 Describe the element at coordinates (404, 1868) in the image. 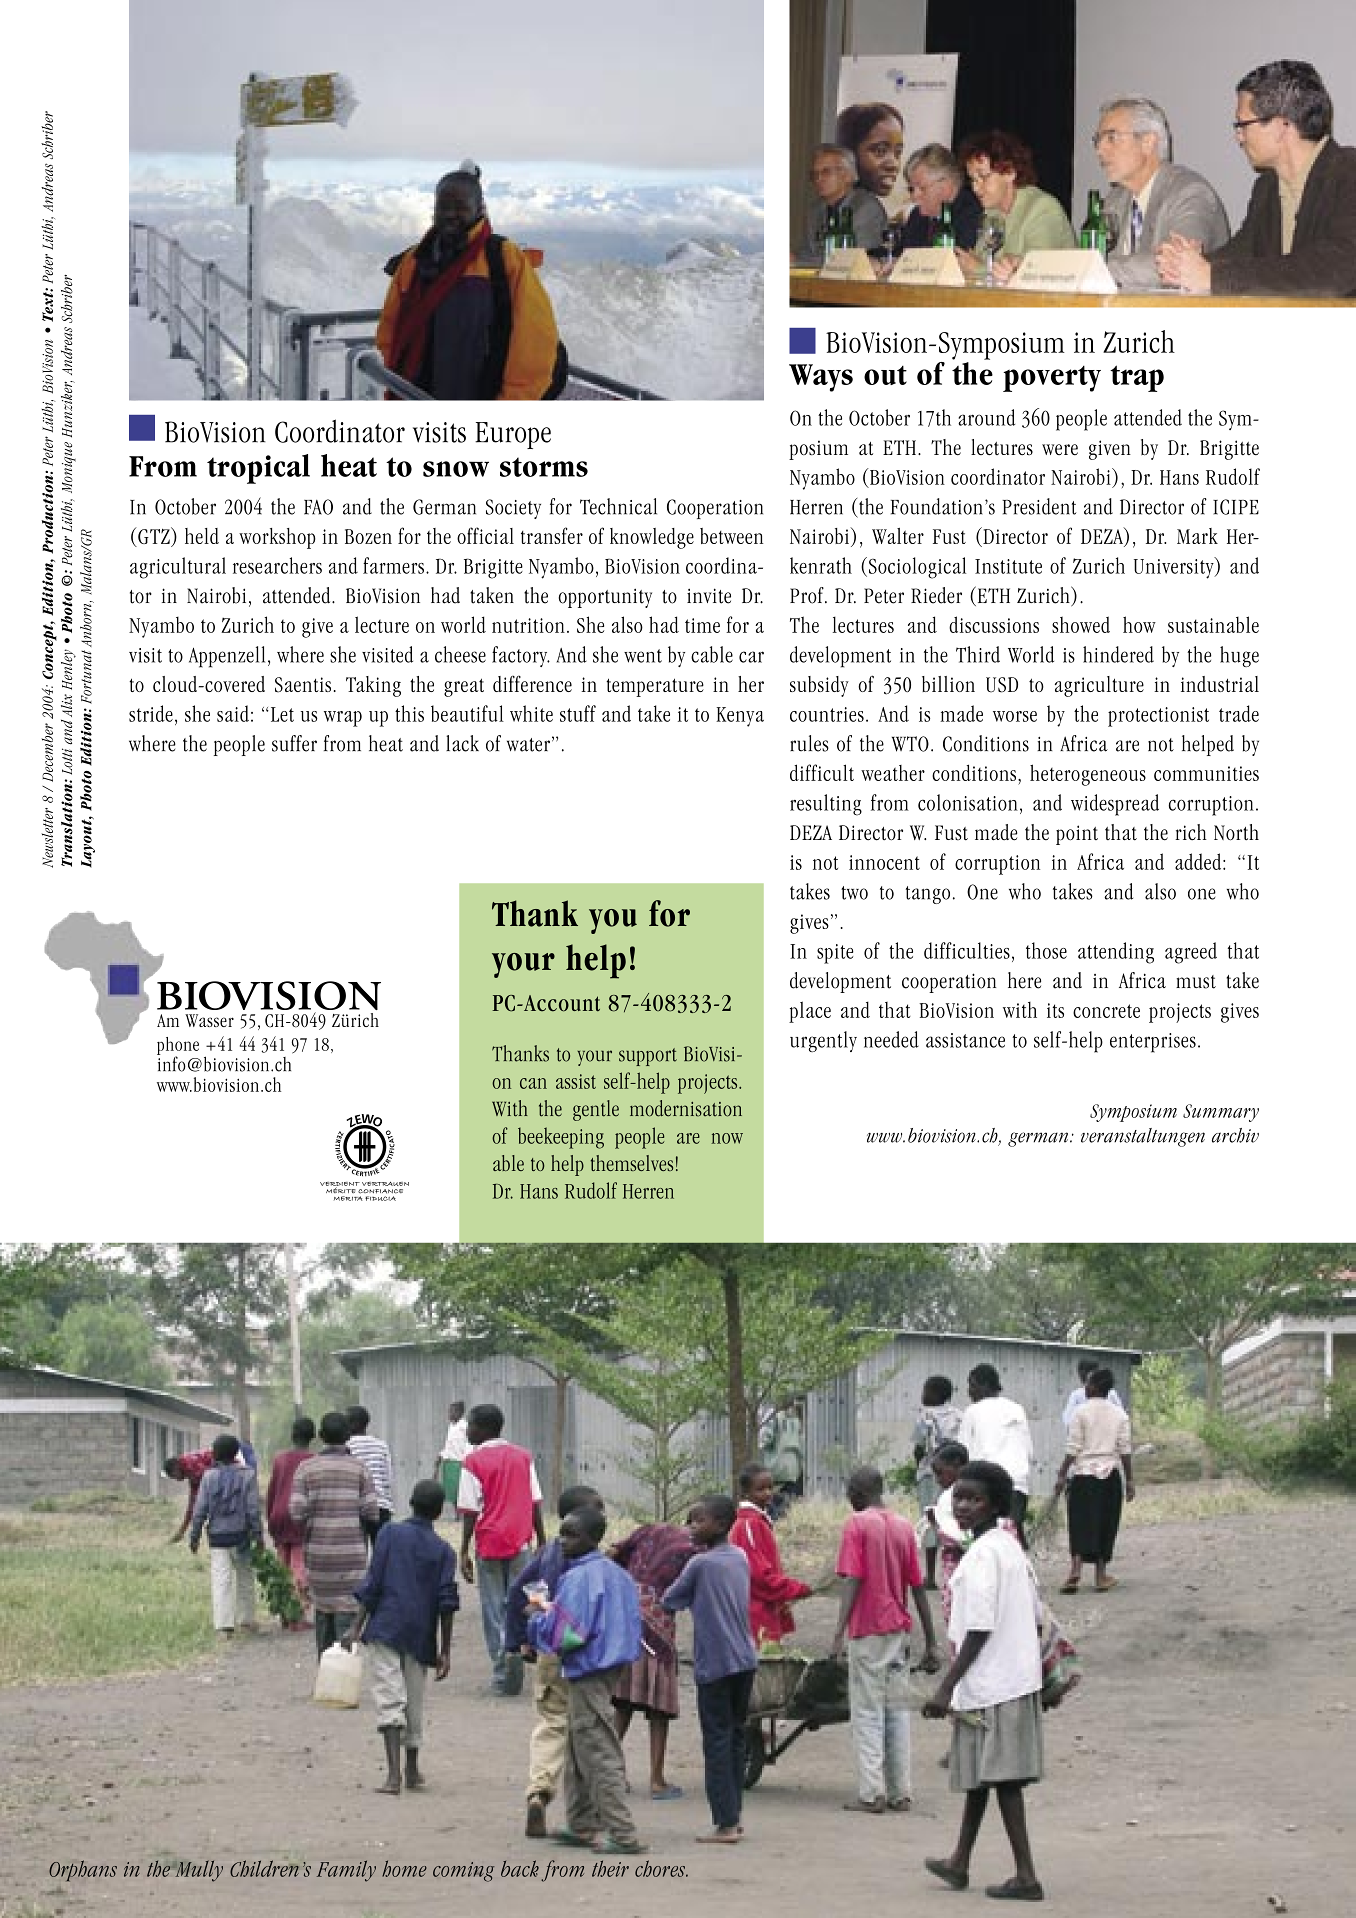

I see `home` at that location.
